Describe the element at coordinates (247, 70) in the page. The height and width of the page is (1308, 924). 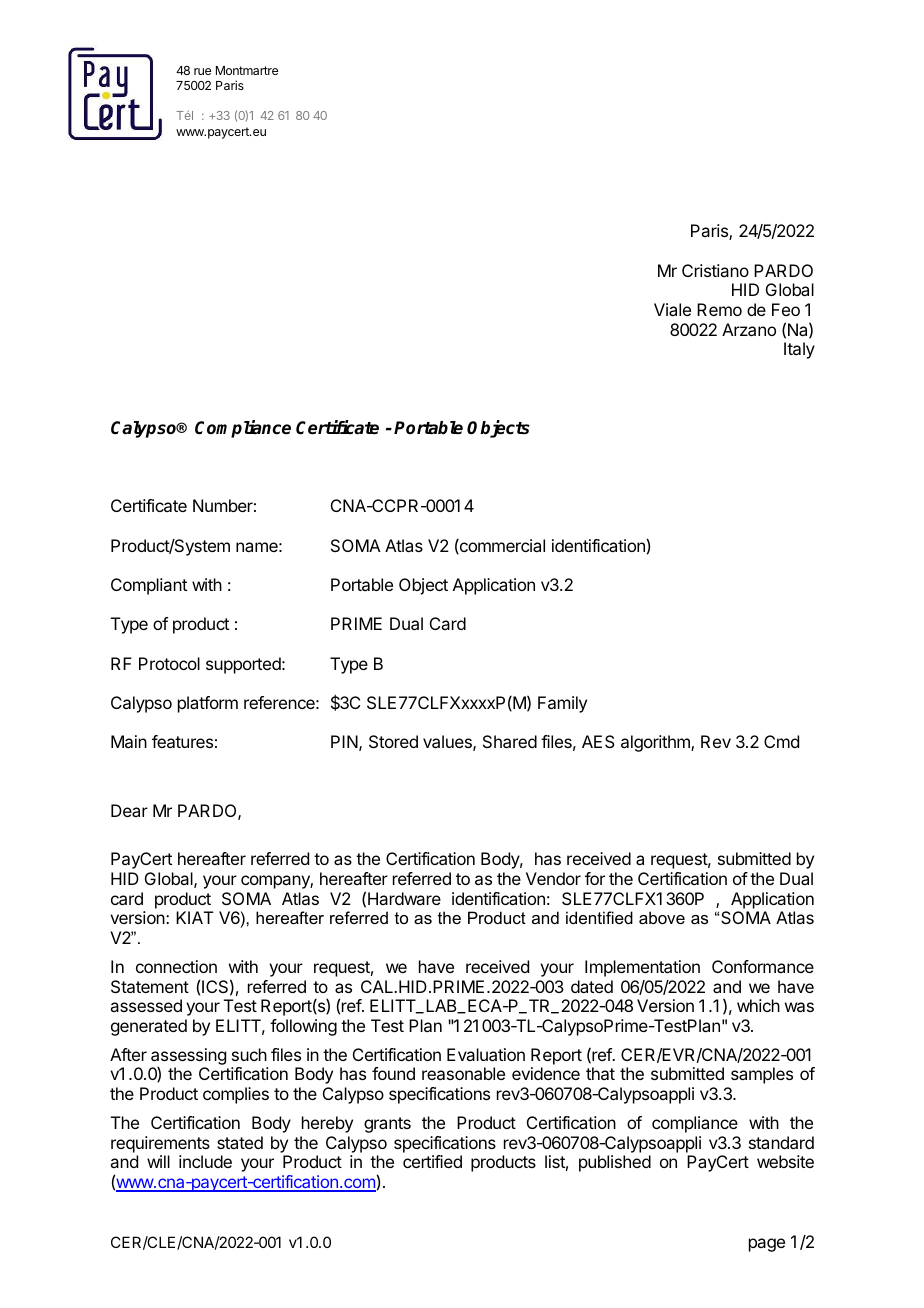
I see `Montmartre` at that location.
